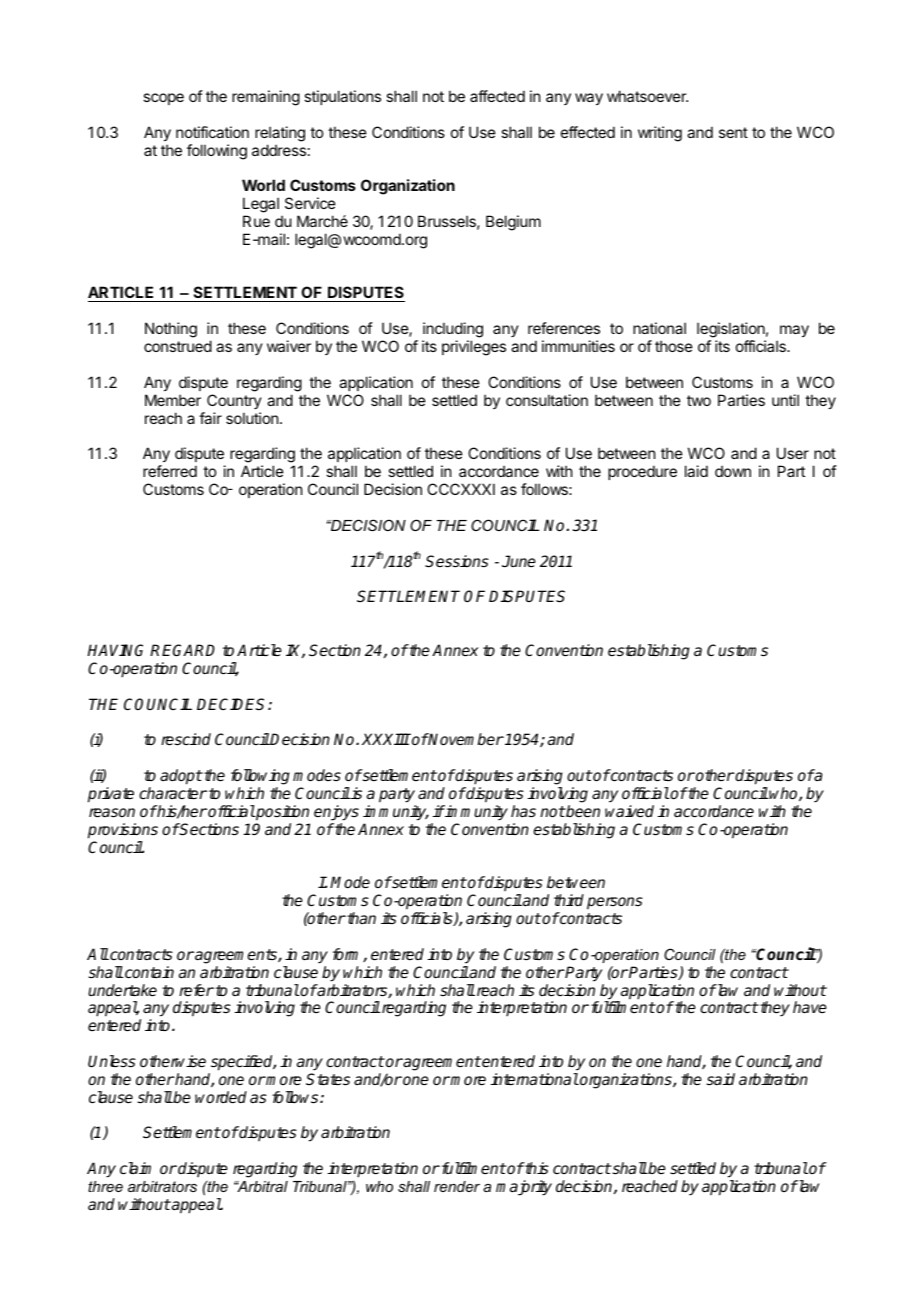  What do you see at coordinates (457, 561) in the screenshot?
I see `Sessions` at bounding box center [457, 561].
